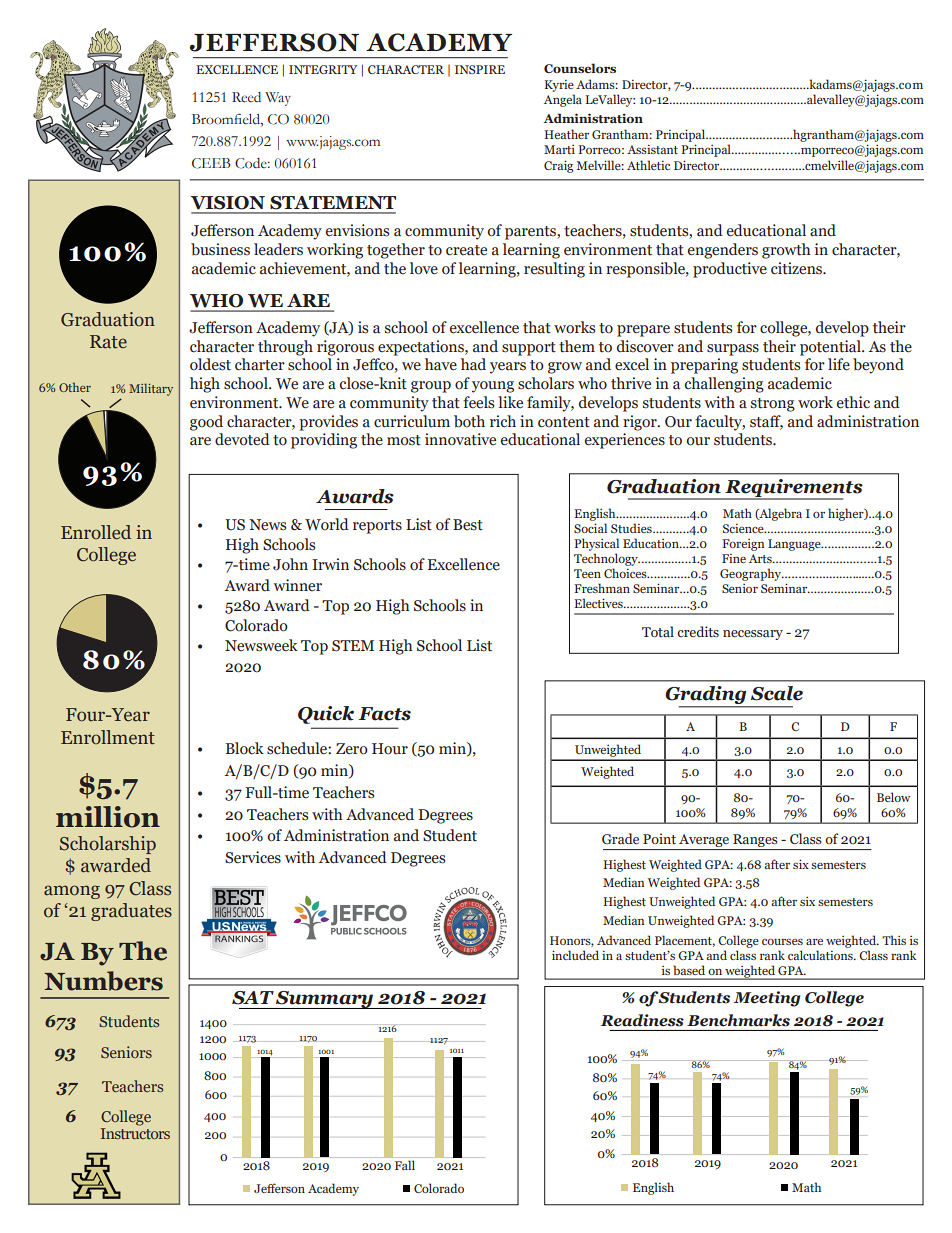  I want to click on Teen, so click(587, 573).
